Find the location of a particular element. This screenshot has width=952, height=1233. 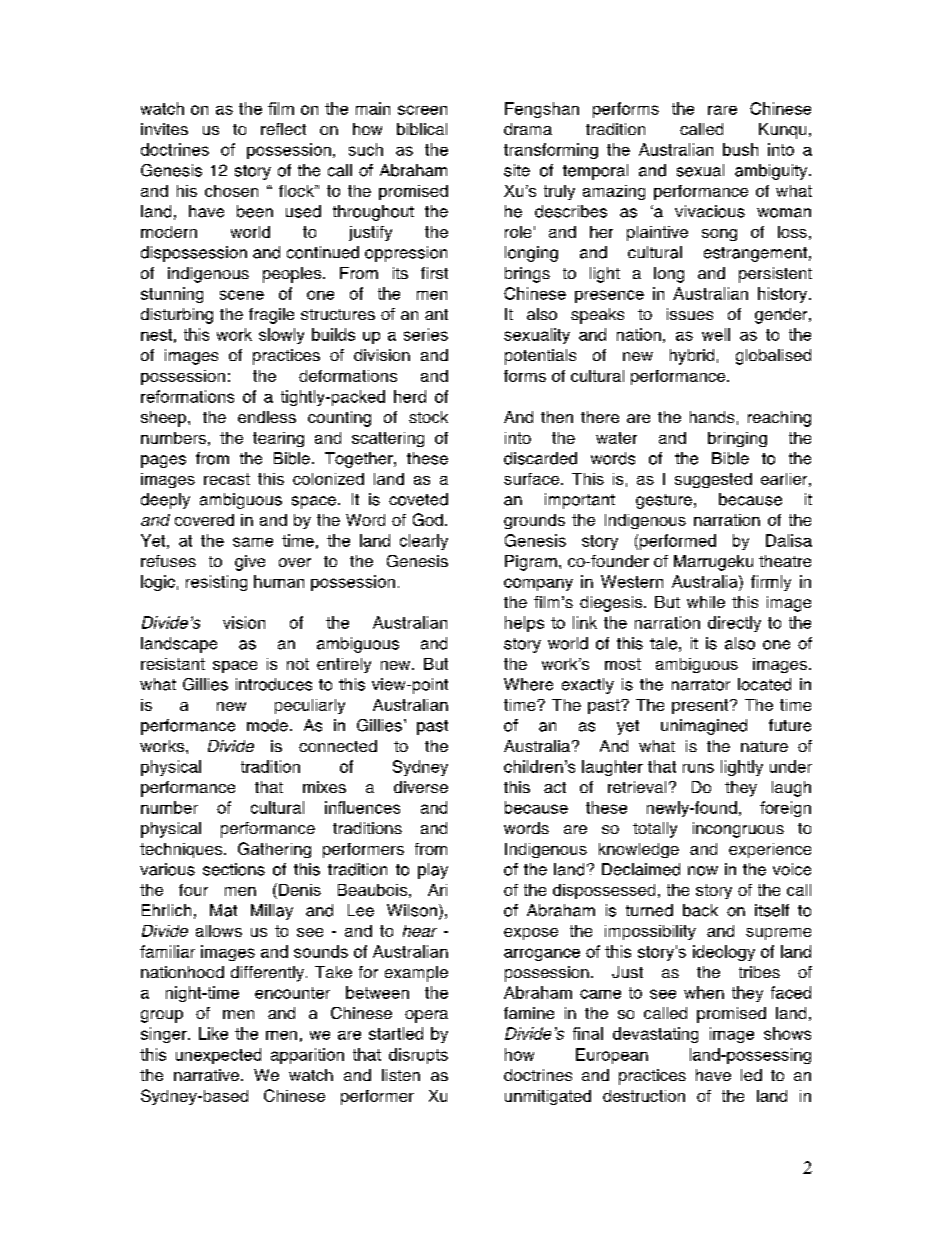

sections is located at coordinates (234, 869).
